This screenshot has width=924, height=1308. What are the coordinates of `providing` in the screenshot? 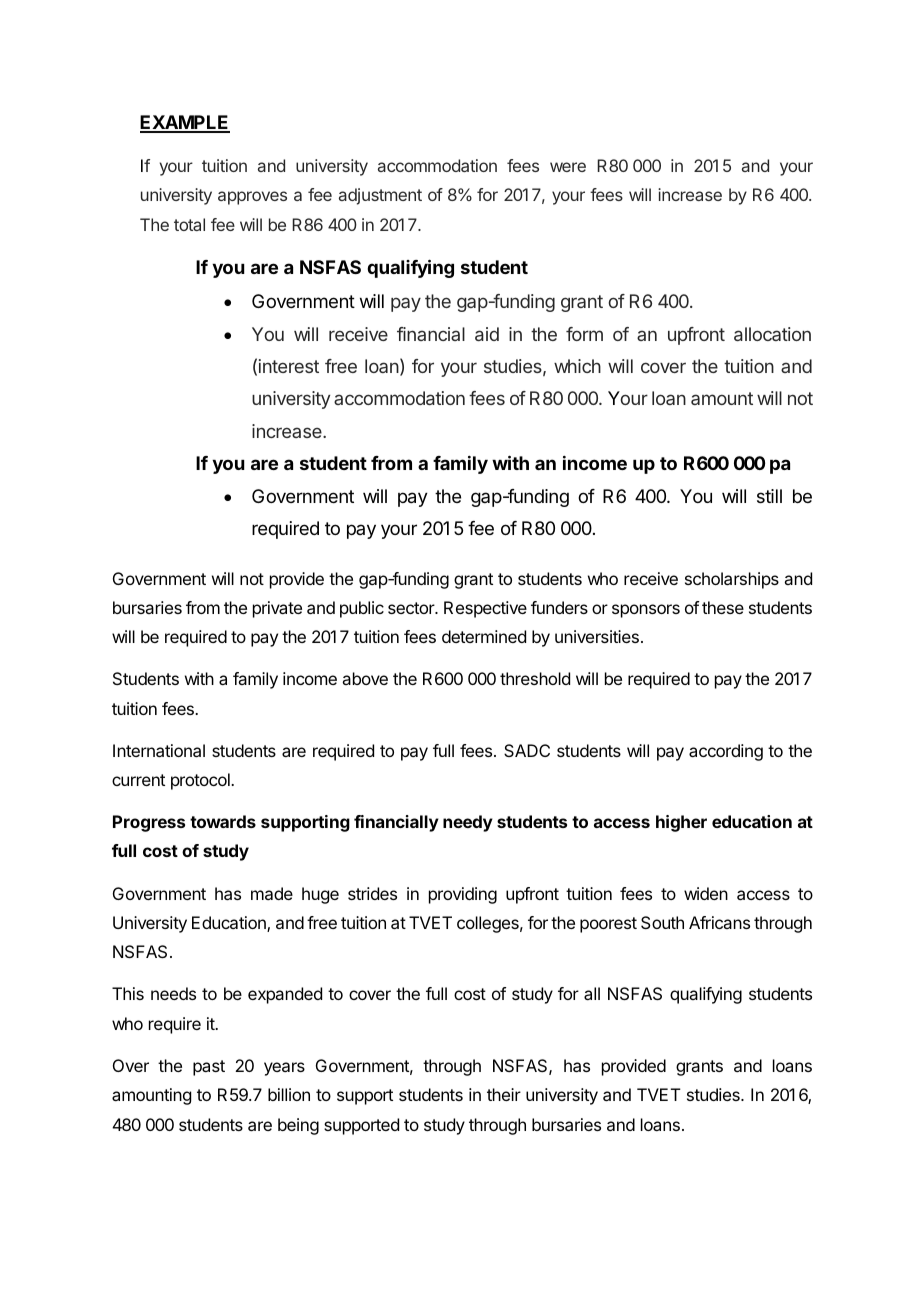 It's located at (463, 895).
